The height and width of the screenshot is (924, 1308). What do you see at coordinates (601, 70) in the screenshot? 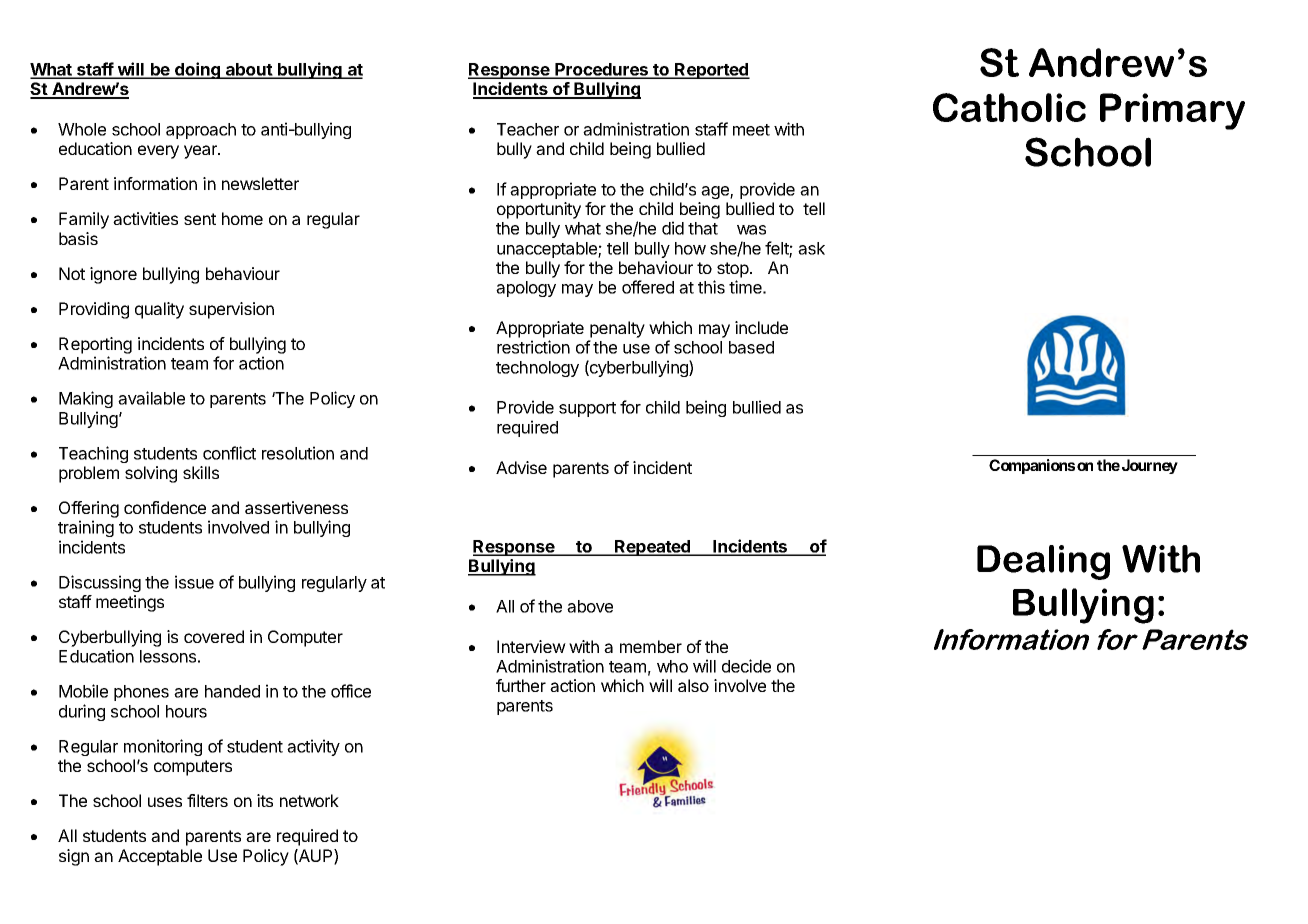
I see `Procedures` at bounding box center [601, 70].
